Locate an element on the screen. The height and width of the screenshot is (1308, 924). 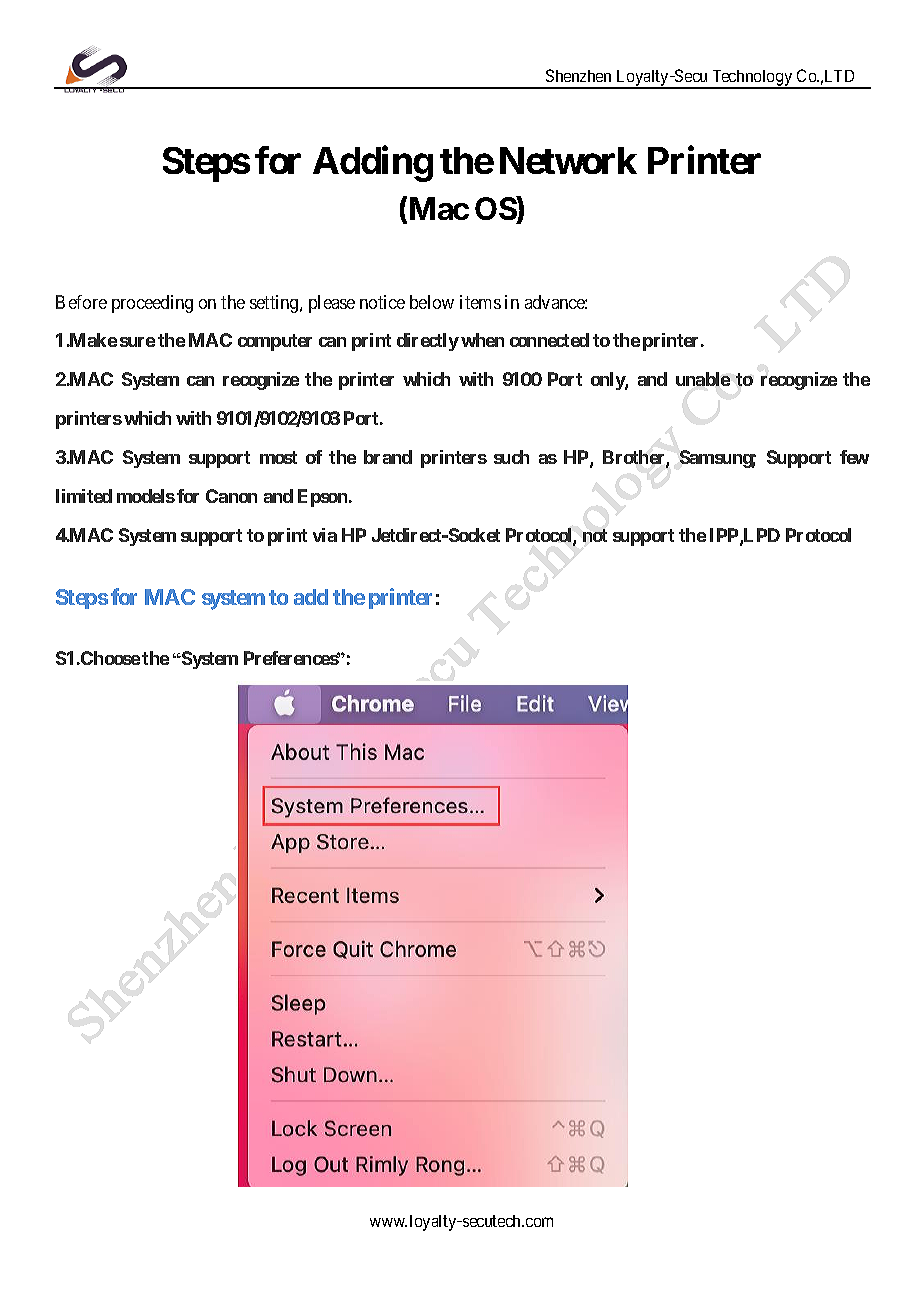
when is located at coordinates (482, 340).
